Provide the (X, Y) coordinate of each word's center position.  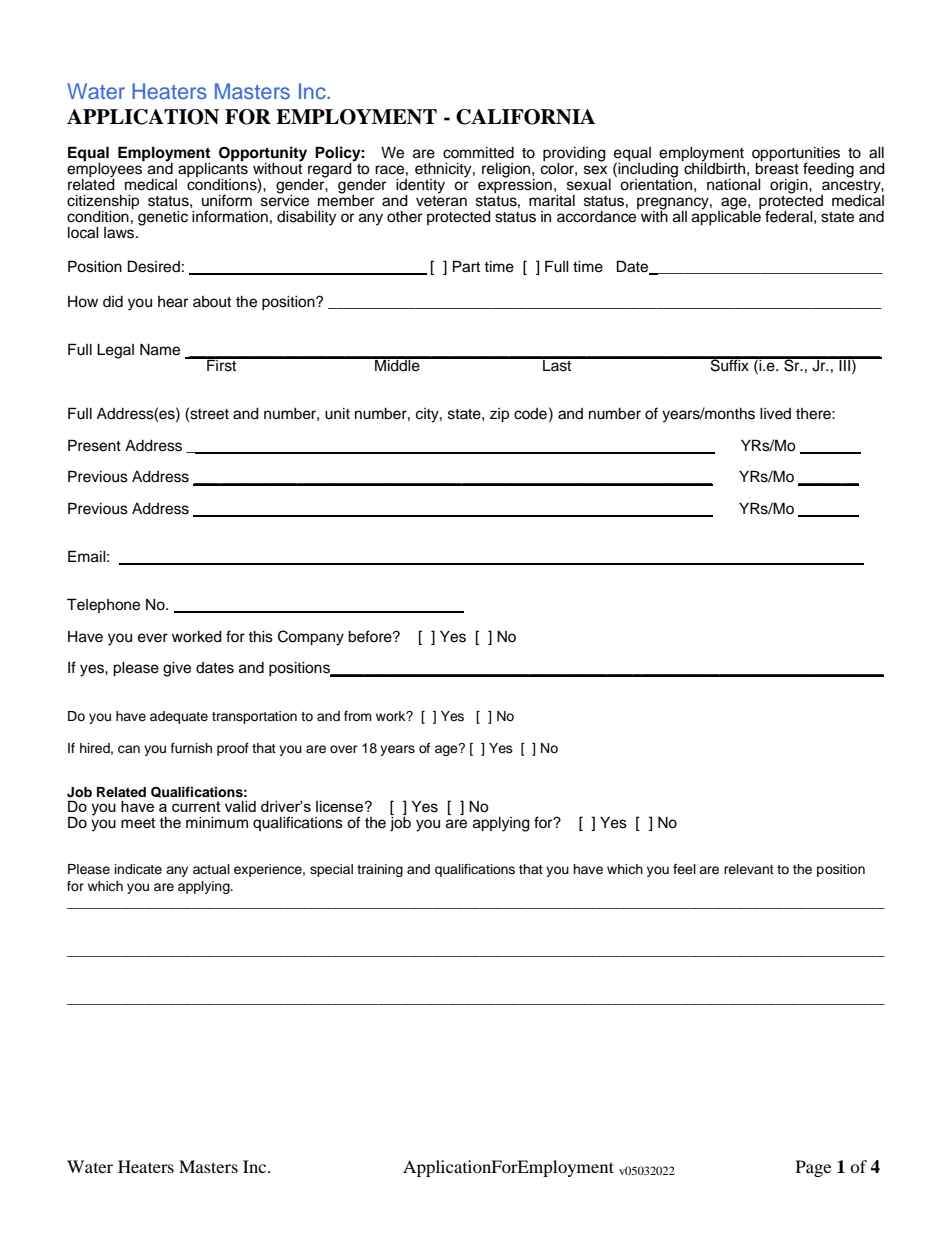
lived (775, 414)
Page (813, 1168)
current (196, 806)
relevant (749, 869)
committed (478, 153)
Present (94, 445)
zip (499, 415)
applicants (212, 170)
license (341, 806)
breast (777, 167)
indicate (138, 869)
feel (684, 869)
